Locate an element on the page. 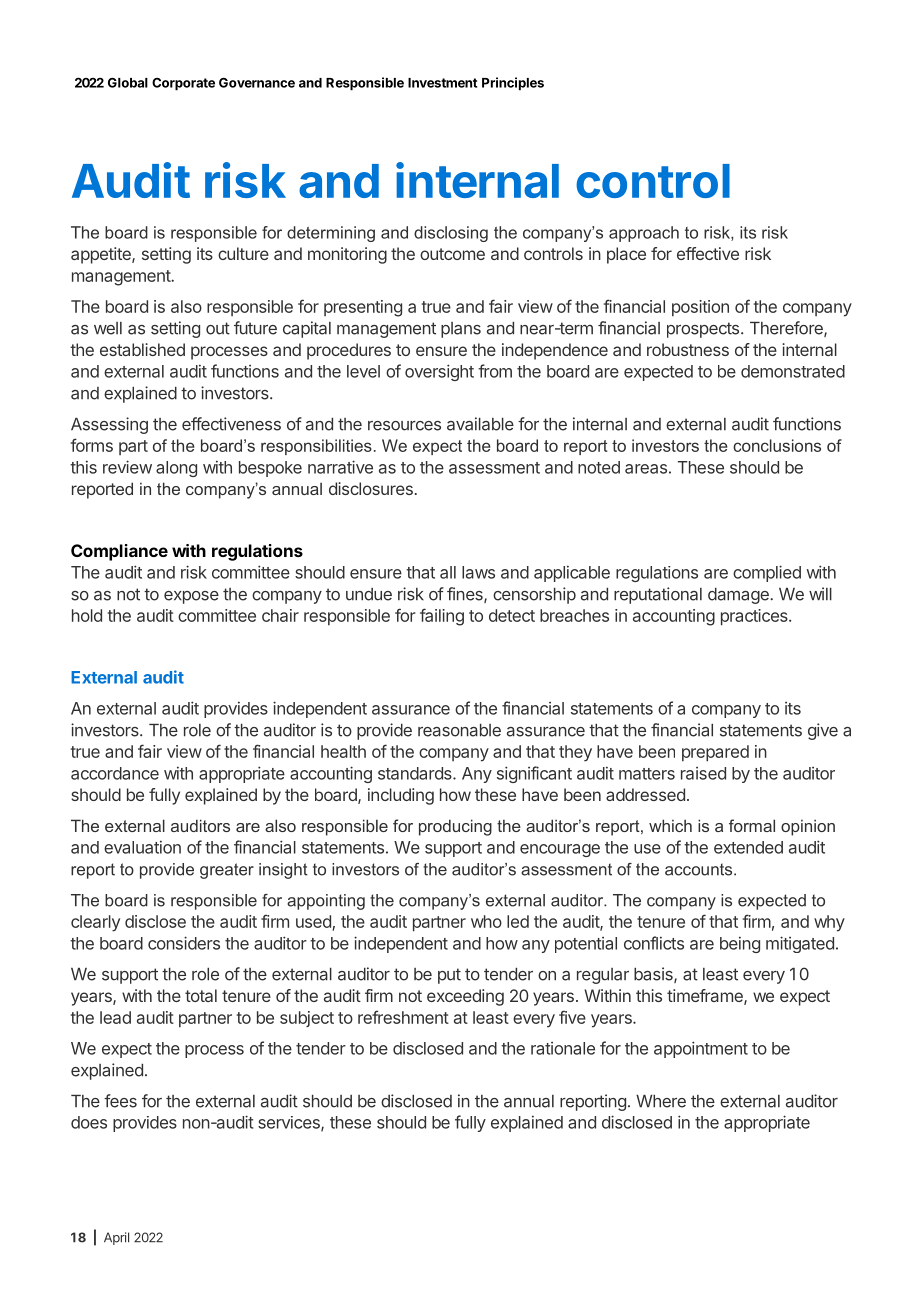 This image has height=1308, width=924. Corporate is located at coordinates (183, 84).
